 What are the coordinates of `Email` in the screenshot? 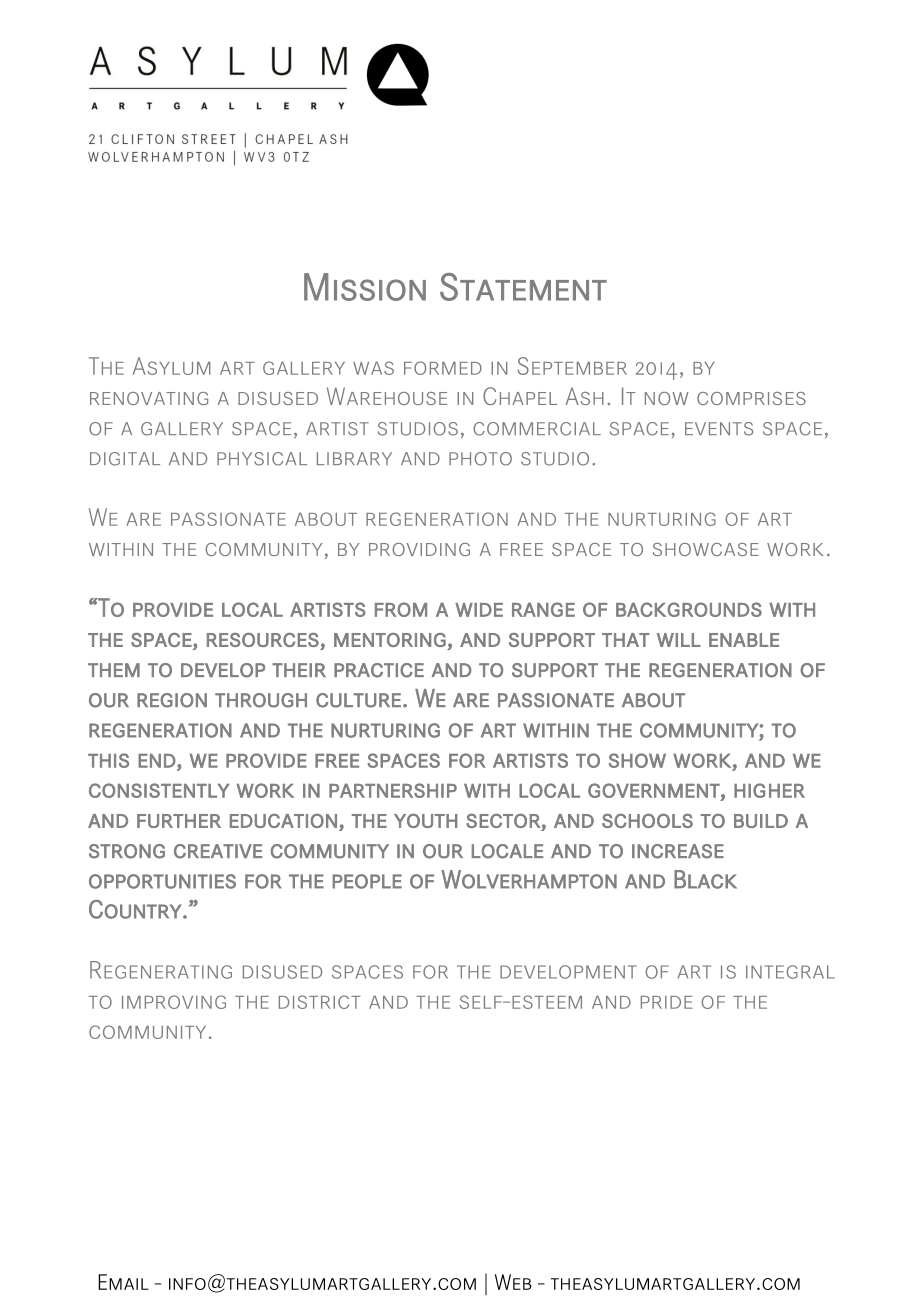 It's located at (123, 1282).
